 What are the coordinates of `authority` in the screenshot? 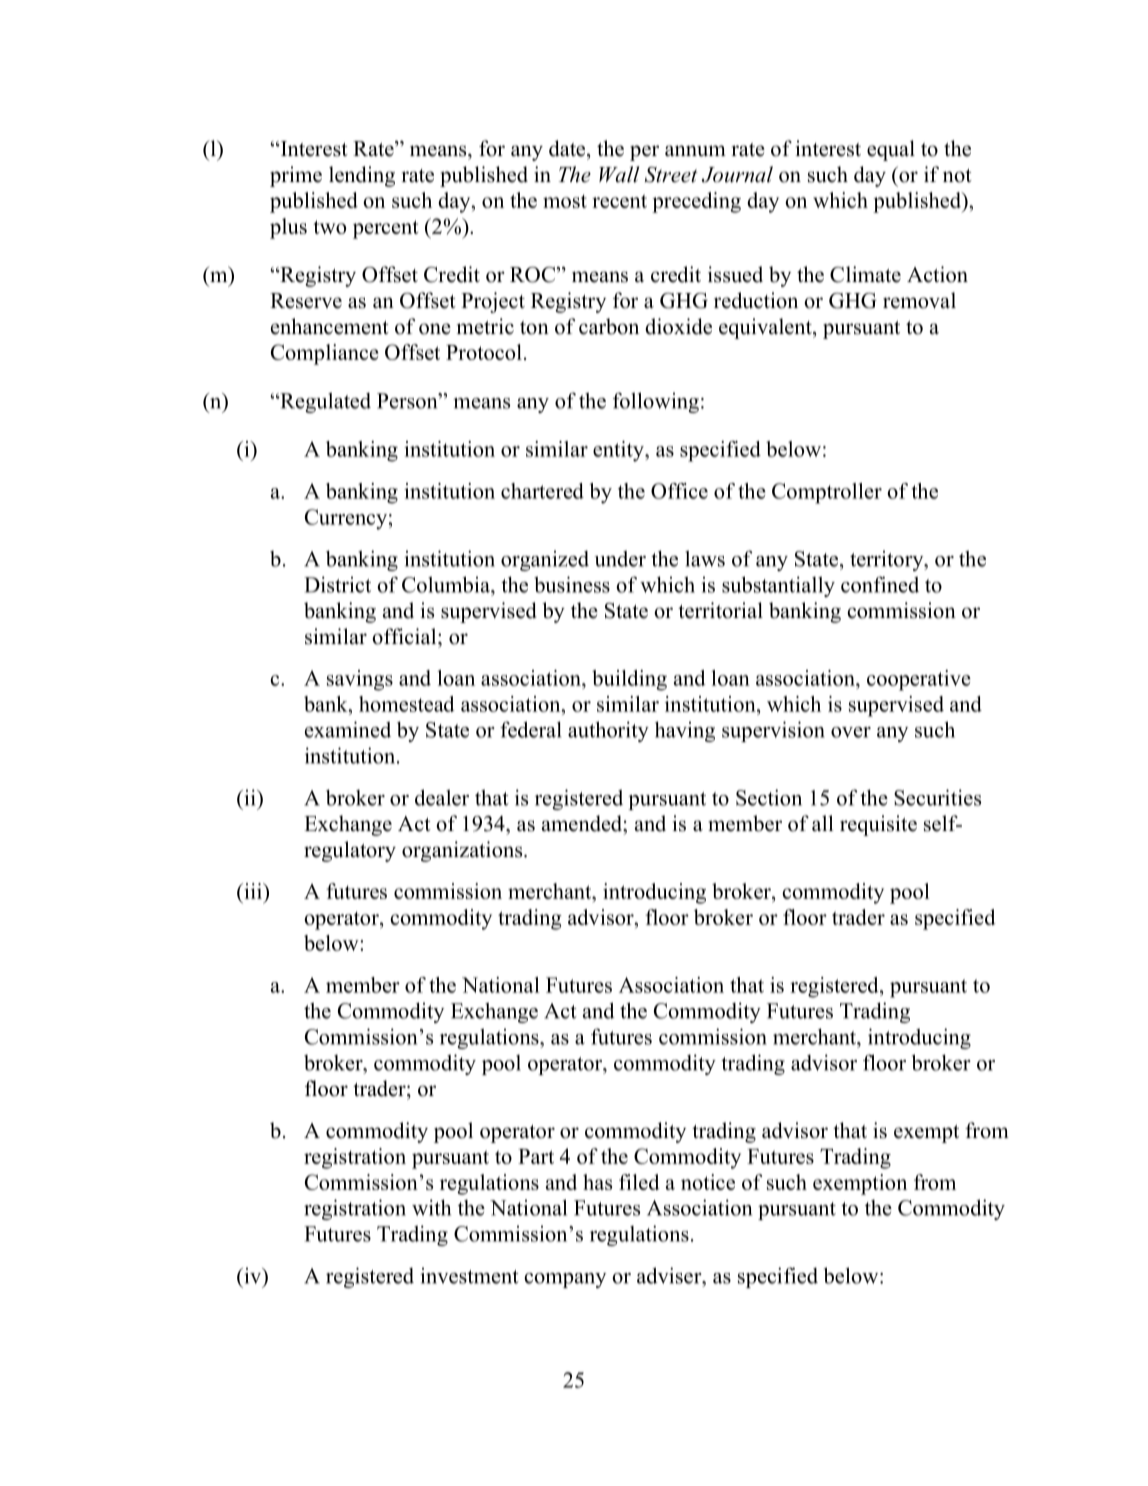 It's located at (608, 731).
